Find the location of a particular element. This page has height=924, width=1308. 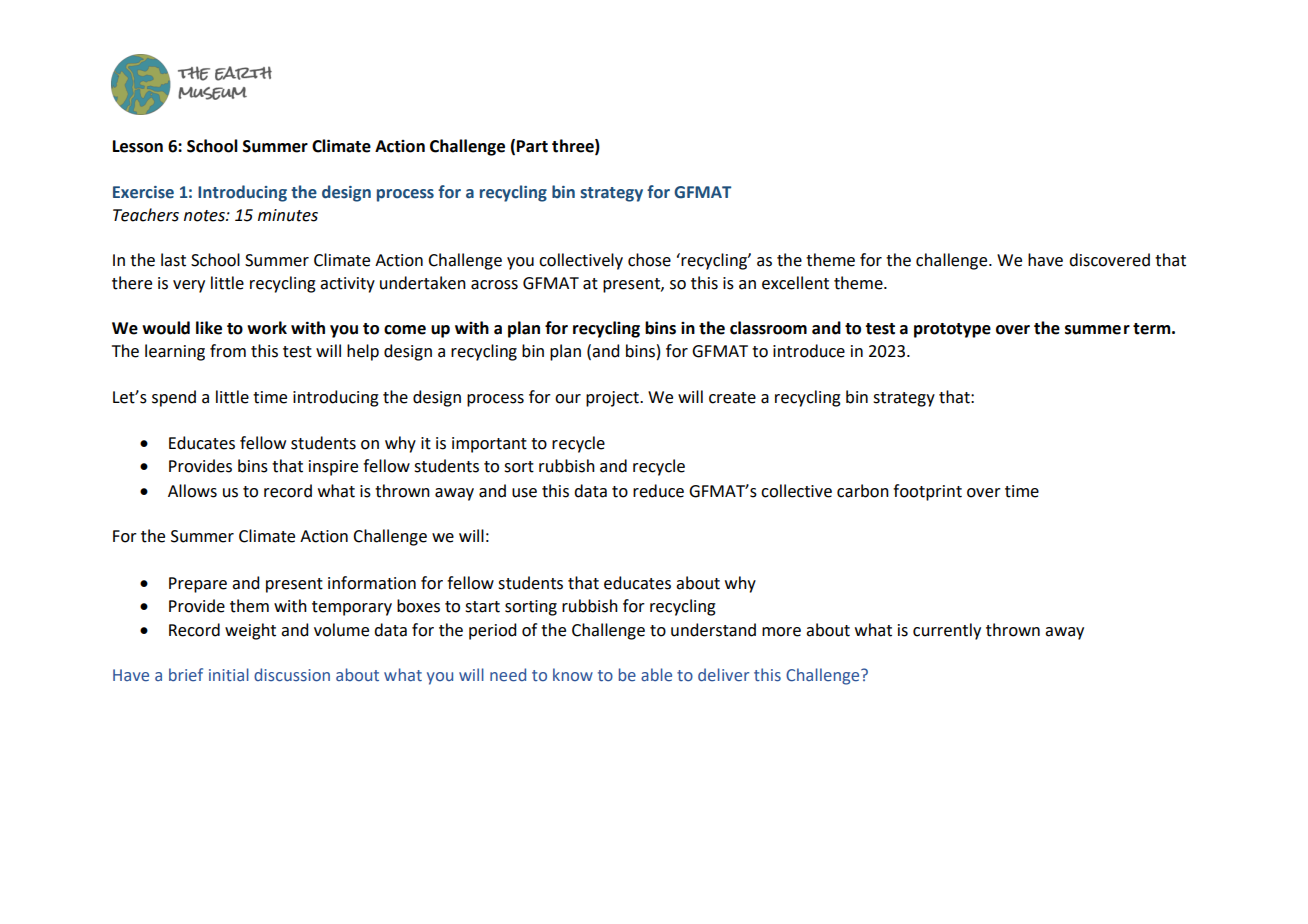

Prepare is located at coordinates (198, 585).
